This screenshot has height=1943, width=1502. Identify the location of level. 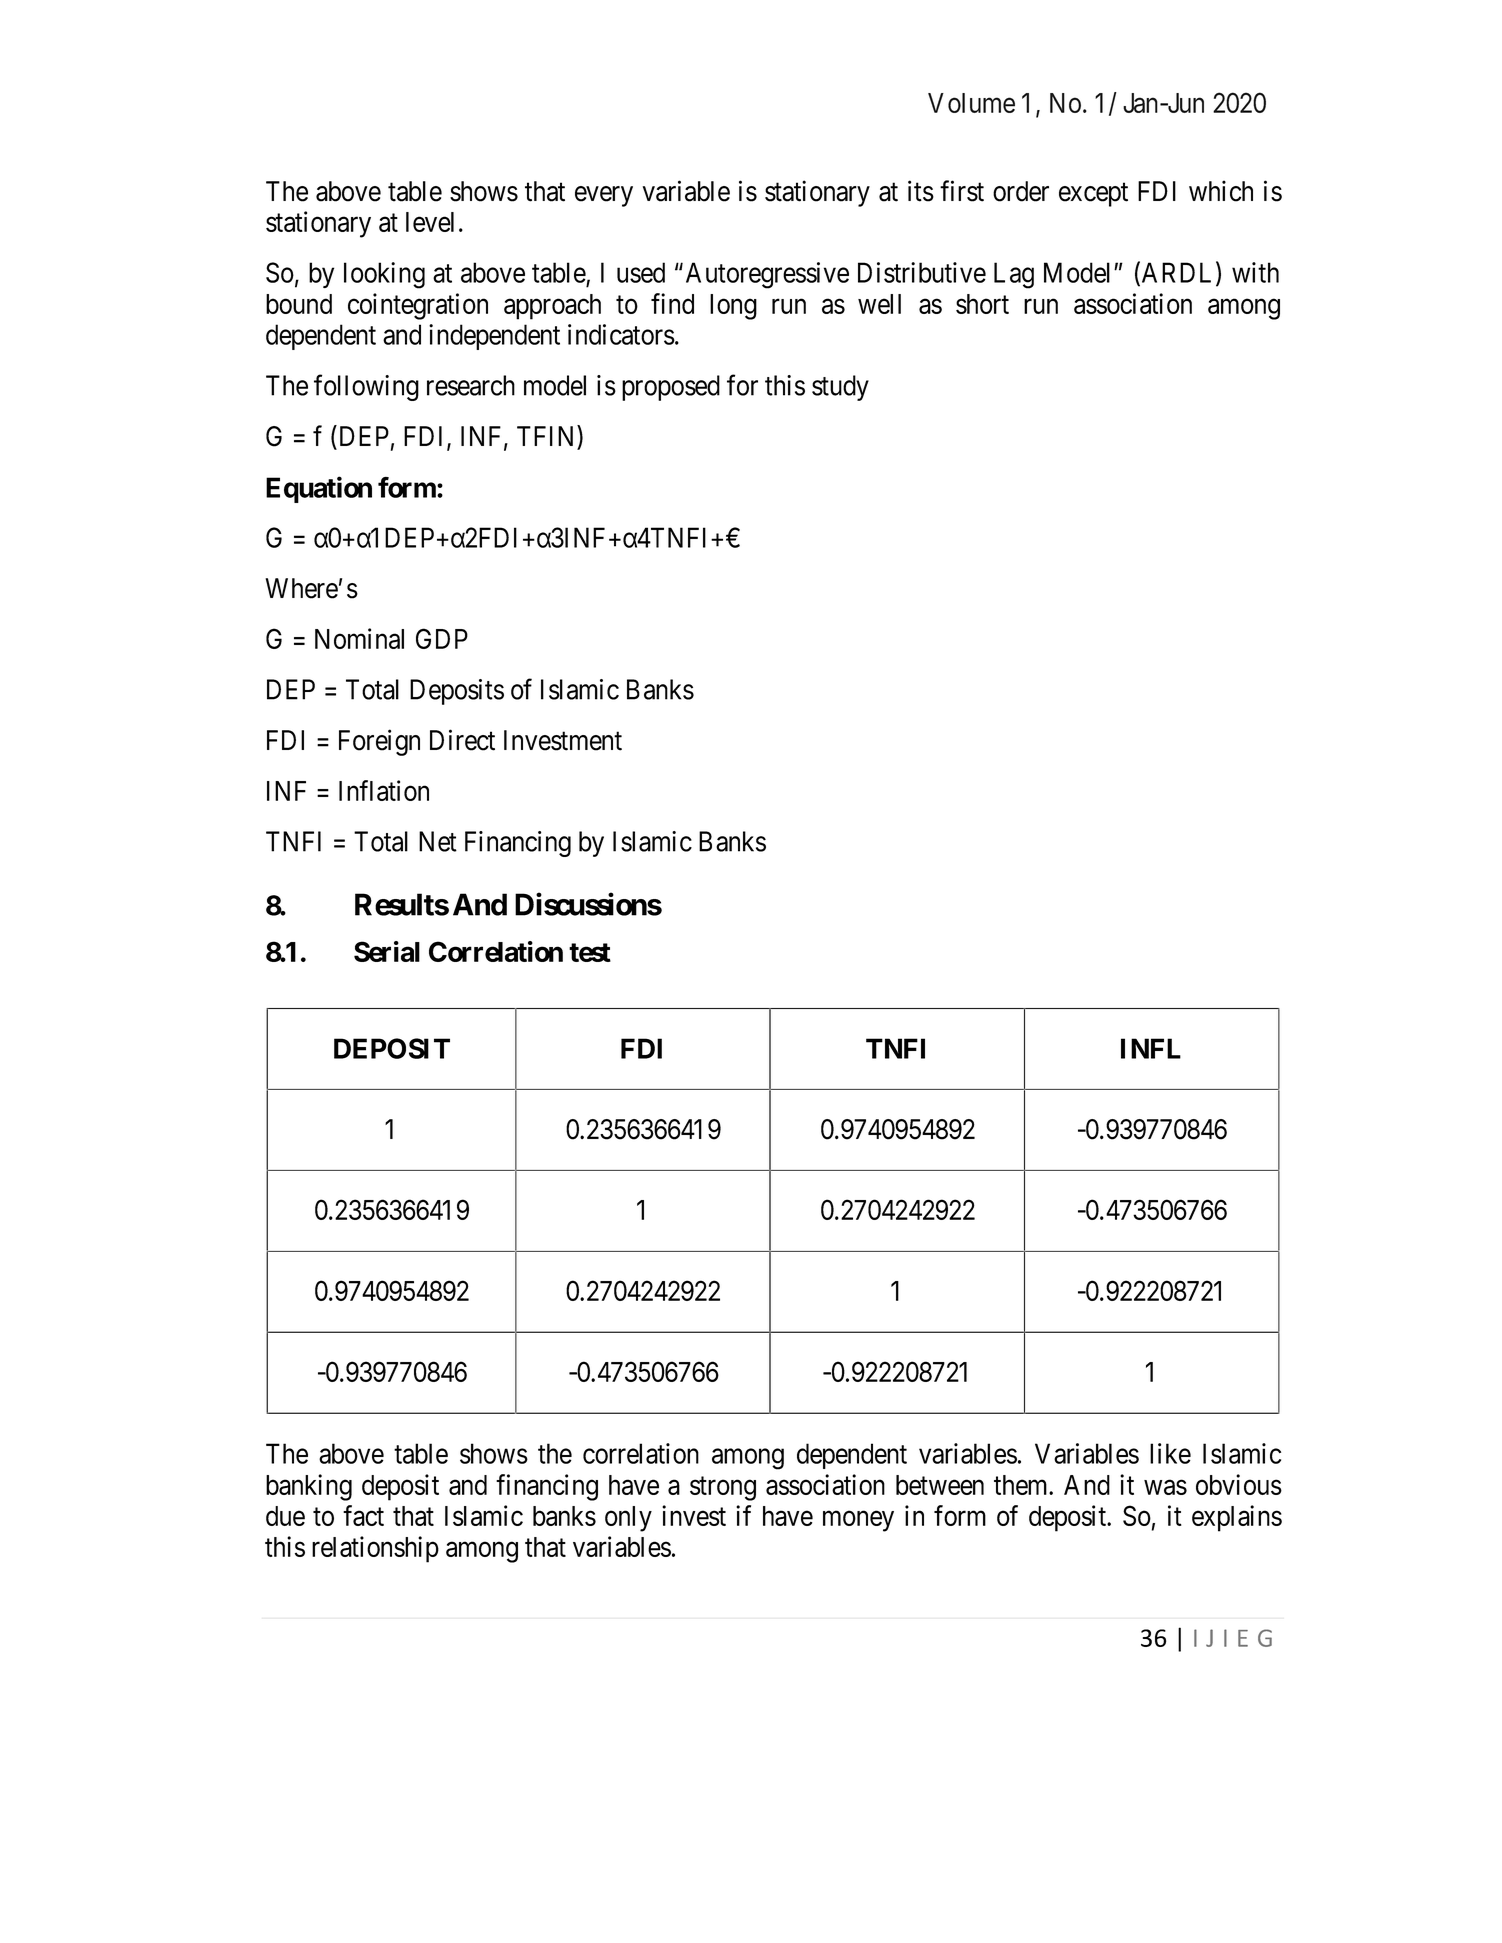
(430, 222).
